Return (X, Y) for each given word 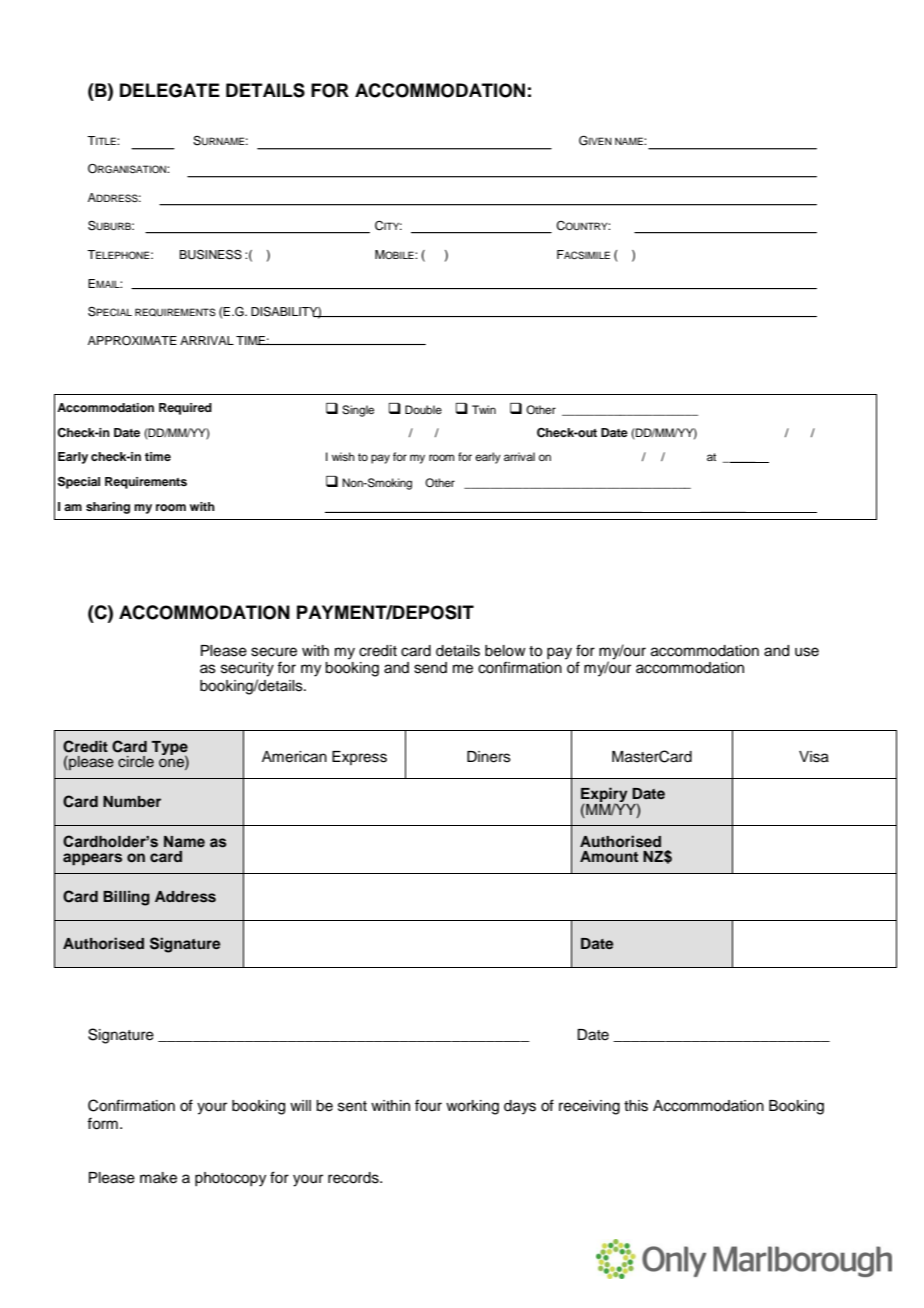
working (472, 1107)
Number (132, 801)
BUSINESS (210, 255)
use (807, 652)
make (158, 1178)
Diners (489, 757)
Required (185, 409)
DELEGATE (170, 90)
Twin (484, 409)
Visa (814, 757)
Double (423, 409)
